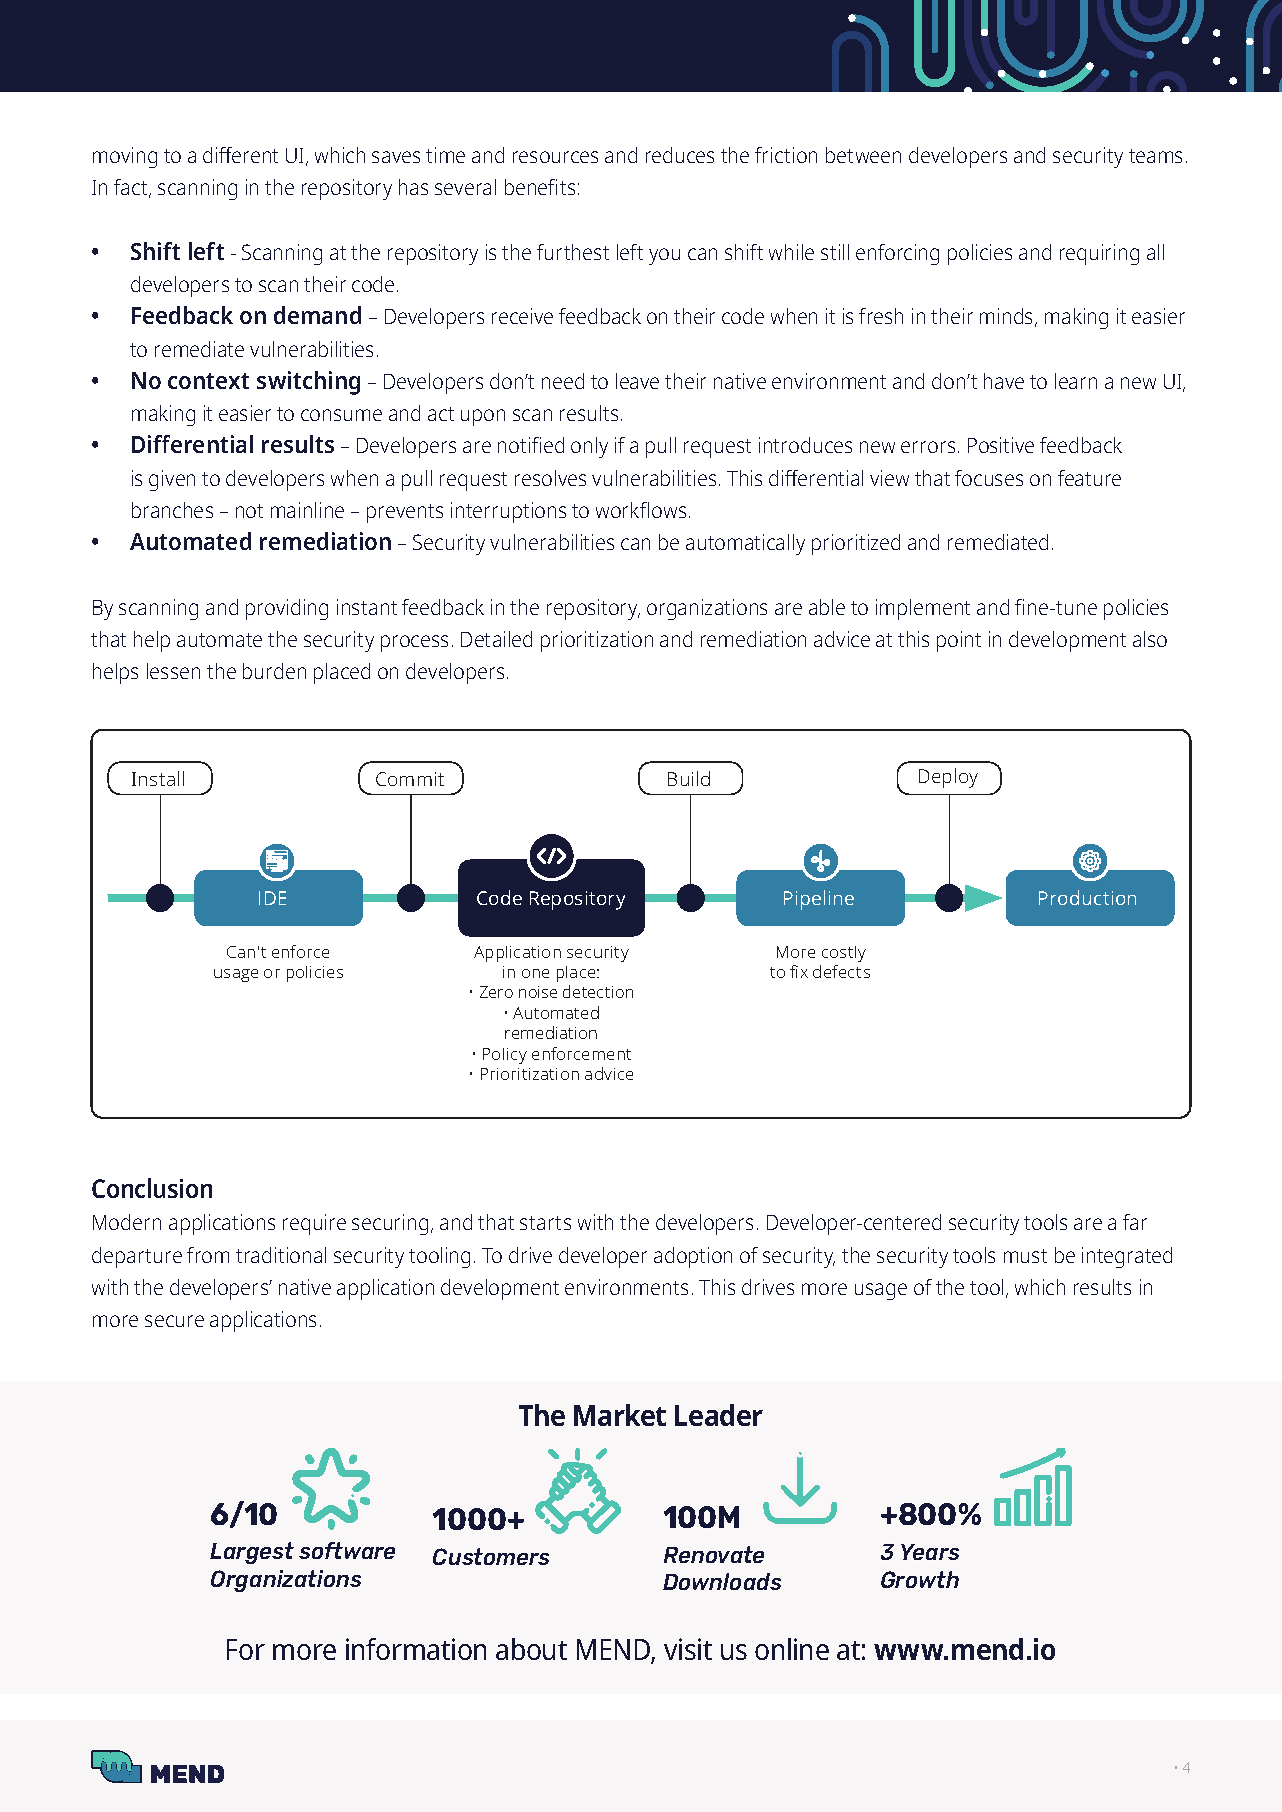 This screenshot has width=1282, height=1812. Describe the element at coordinates (989, 478) in the screenshot. I see `focuses` at that location.
